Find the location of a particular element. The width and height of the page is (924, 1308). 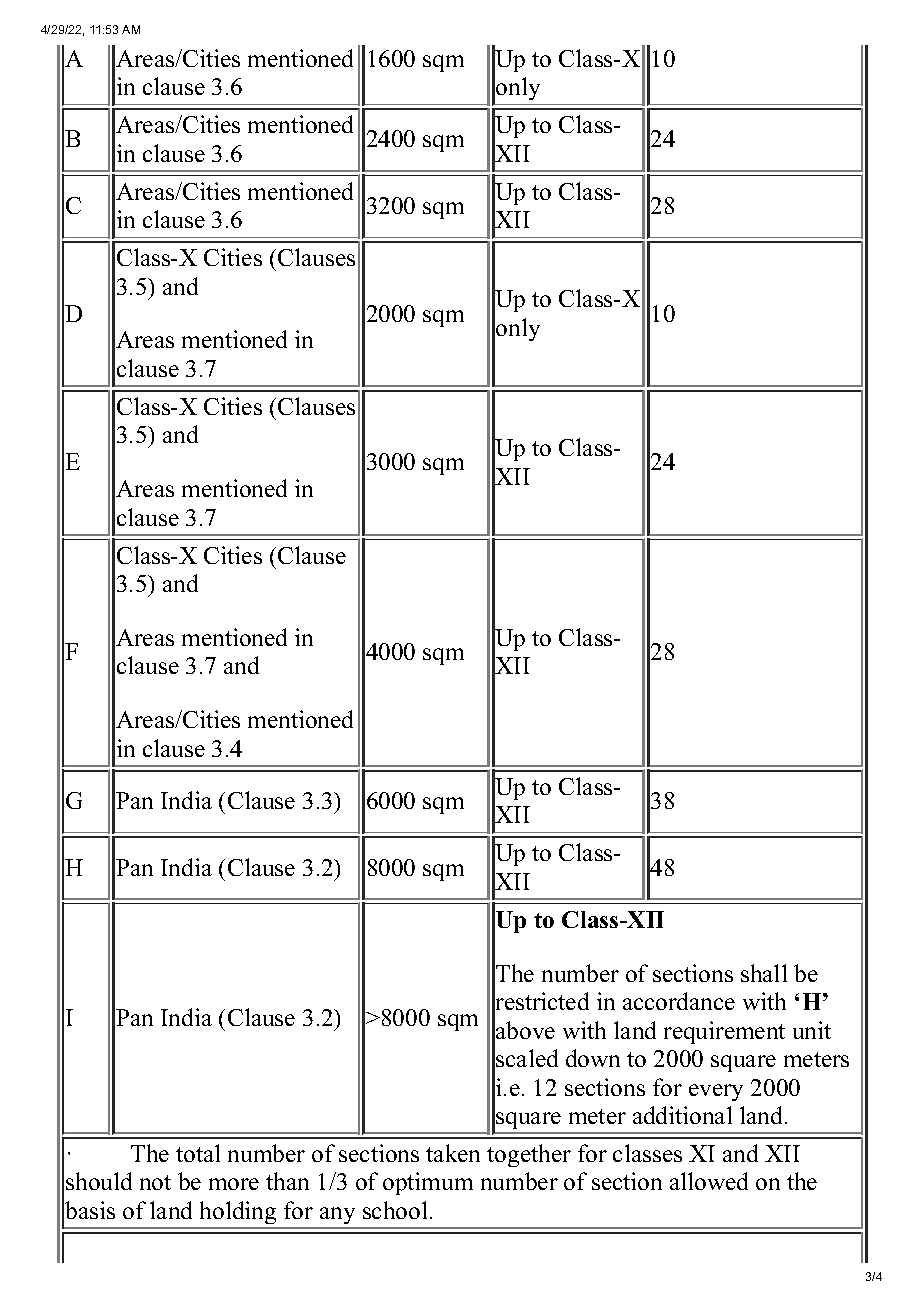

together is located at coordinates (529, 1155).
